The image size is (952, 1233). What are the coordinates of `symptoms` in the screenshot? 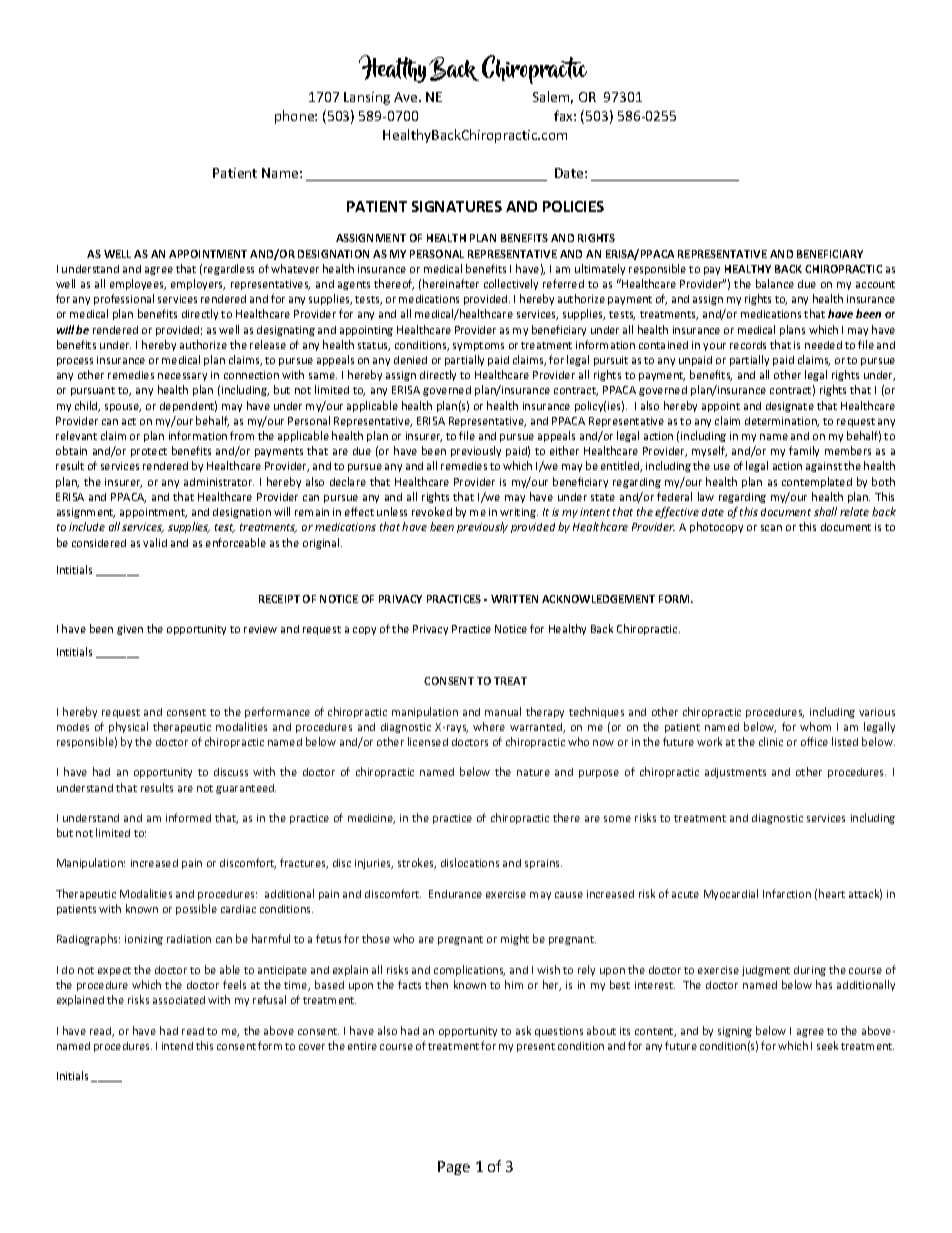 It's located at (478, 346).
